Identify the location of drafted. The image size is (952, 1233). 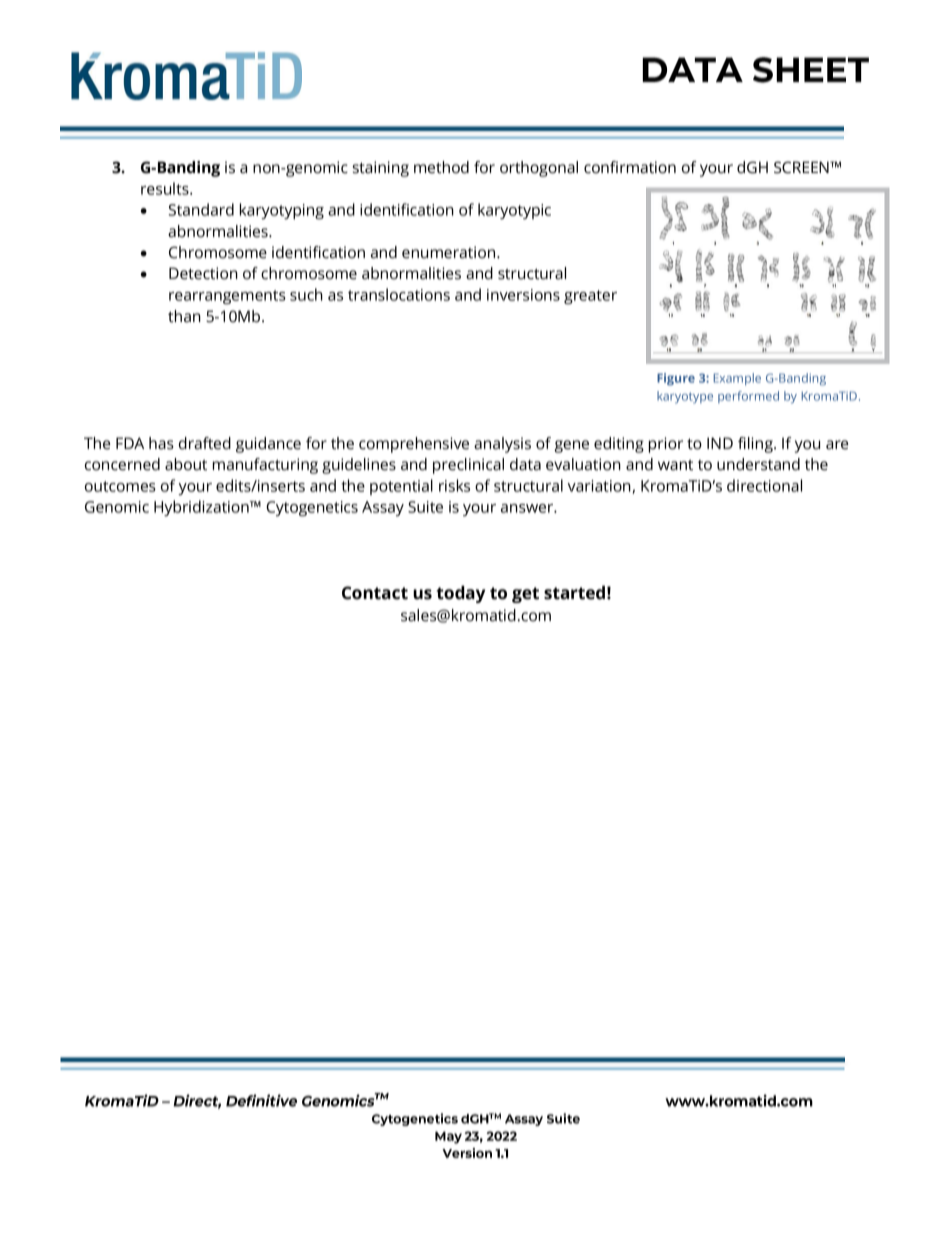
(205, 443).
